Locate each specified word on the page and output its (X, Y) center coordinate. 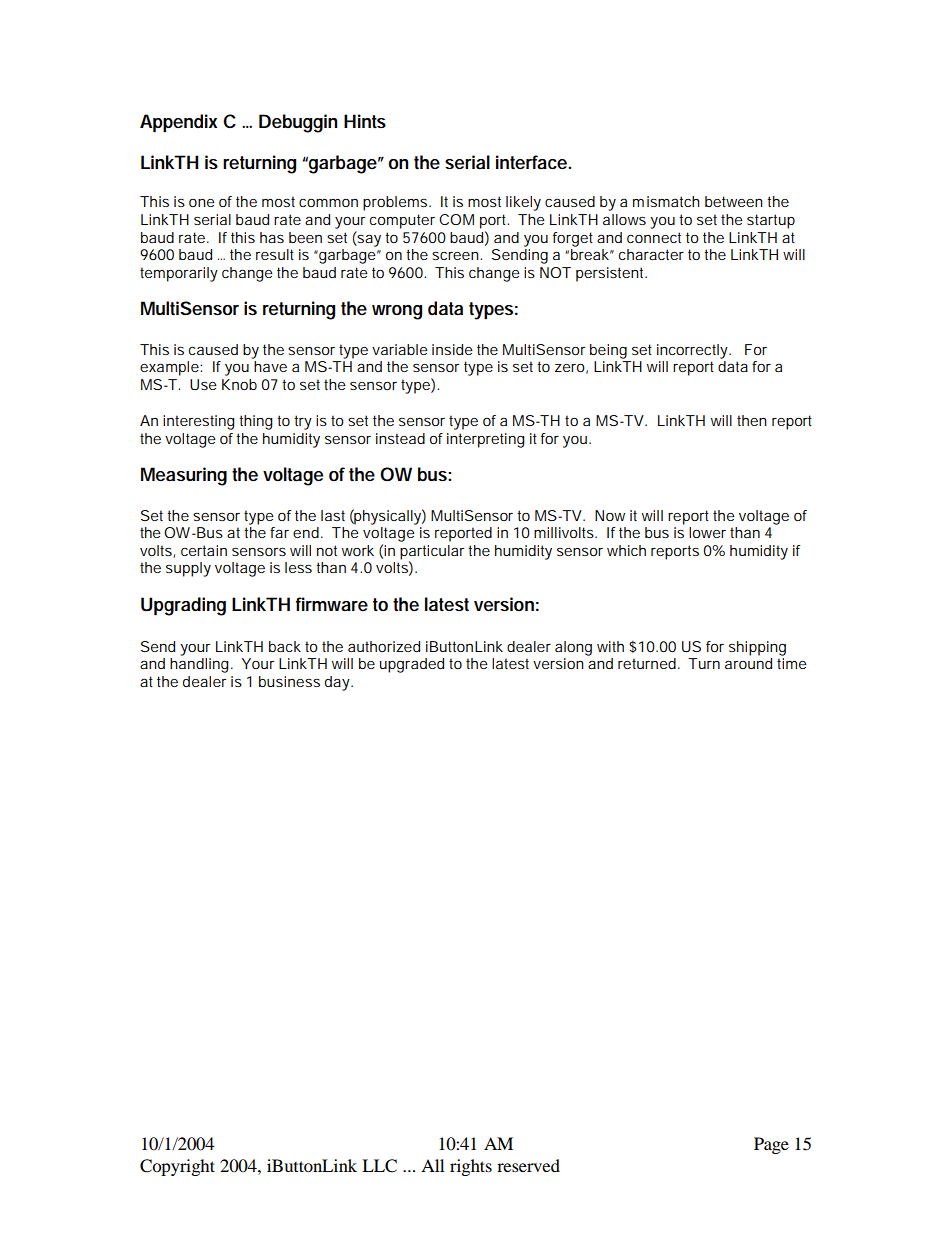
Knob (239, 384)
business (289, 681)
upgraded (412, 665)
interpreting (486, 440)
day (339, 683)
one (202, 203)
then (752, 420)
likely (523, 203)
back (285, 646)
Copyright (177, 1167)
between (734, 201)
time (792, 663)
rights (471, 1167)
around (748, 663)
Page (771, 1145)
